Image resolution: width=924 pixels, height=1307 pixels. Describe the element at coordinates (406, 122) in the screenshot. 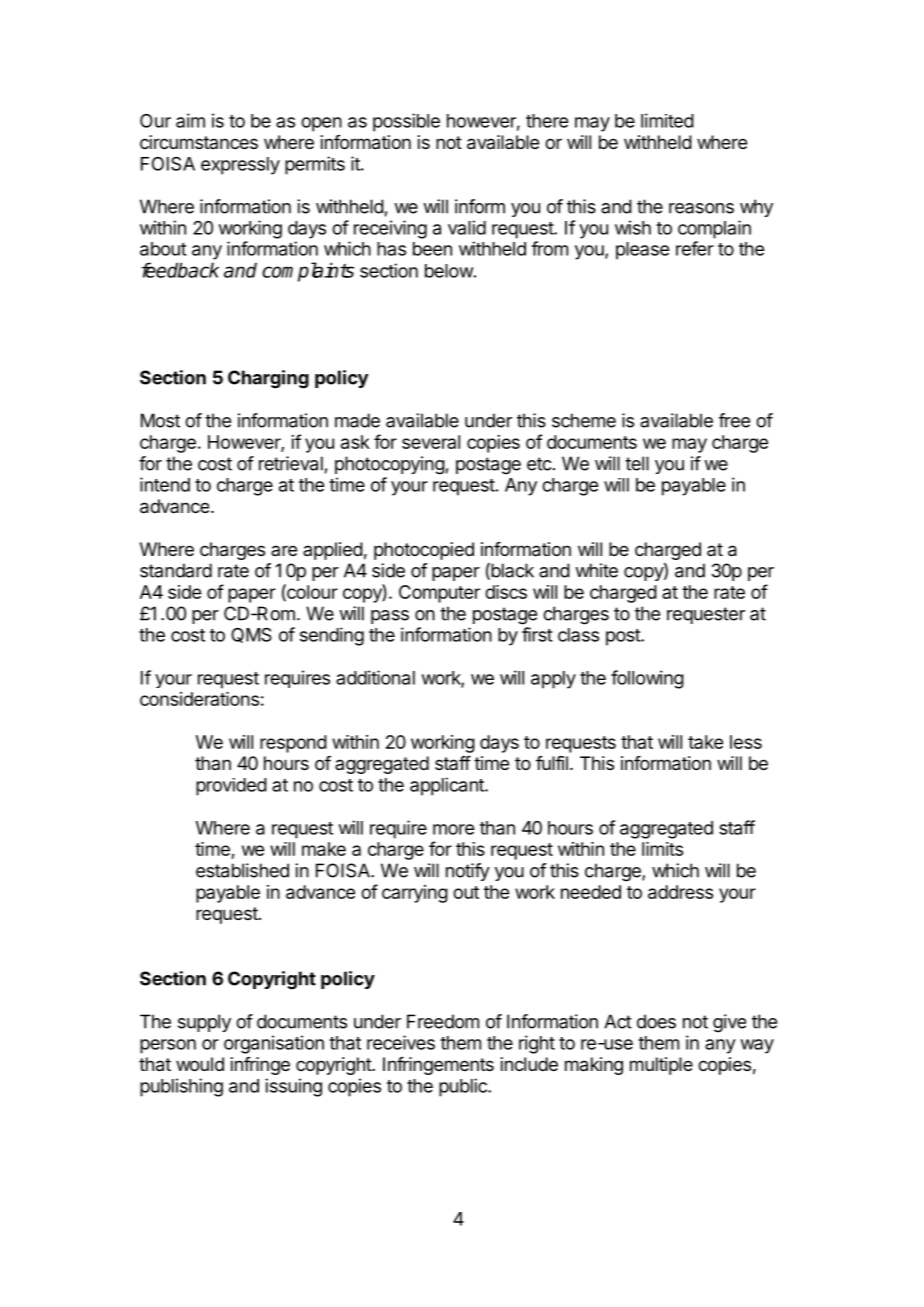

I see `possible` at that location.
